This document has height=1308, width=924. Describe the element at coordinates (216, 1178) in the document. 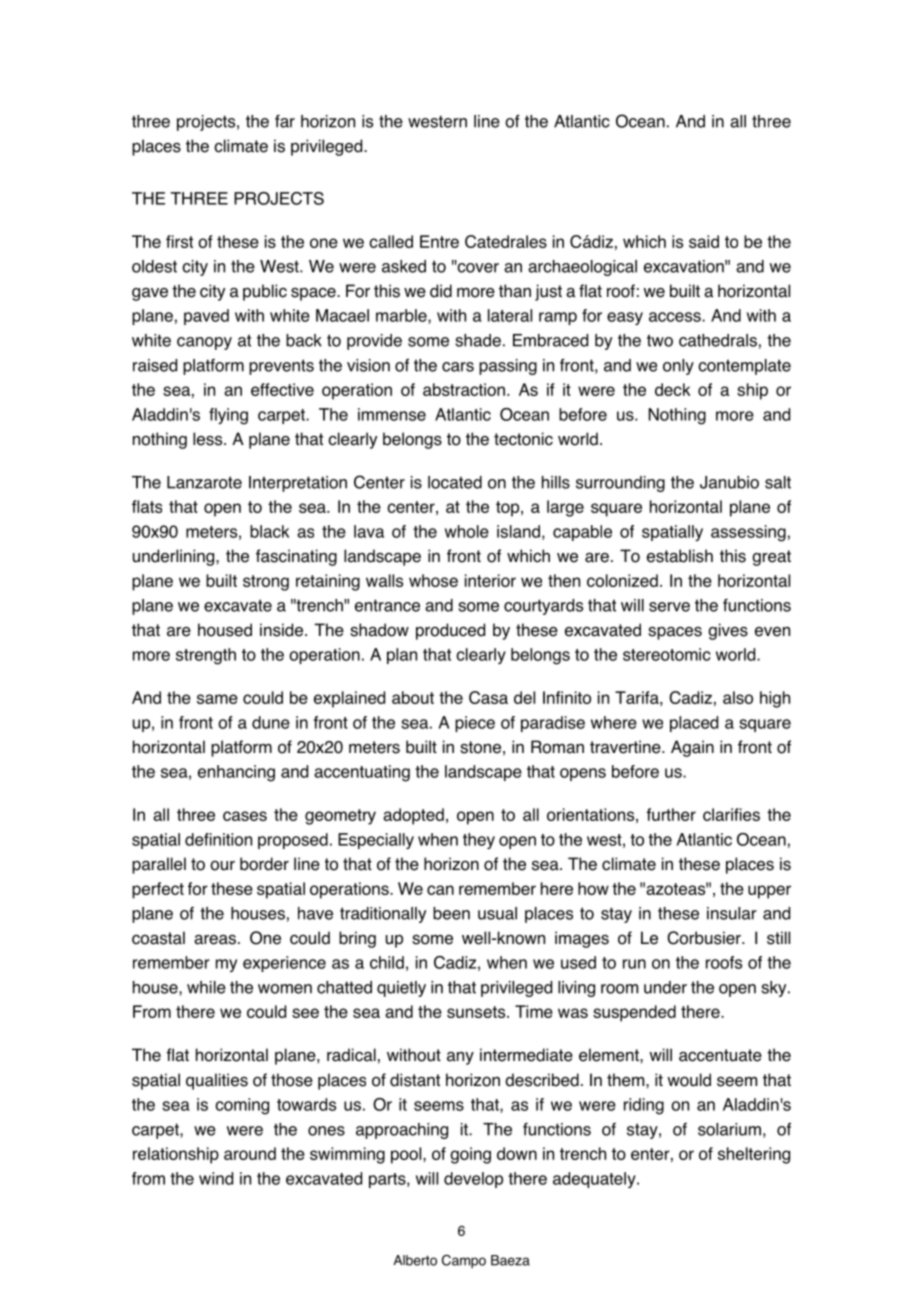

I see `wind` at that location.
